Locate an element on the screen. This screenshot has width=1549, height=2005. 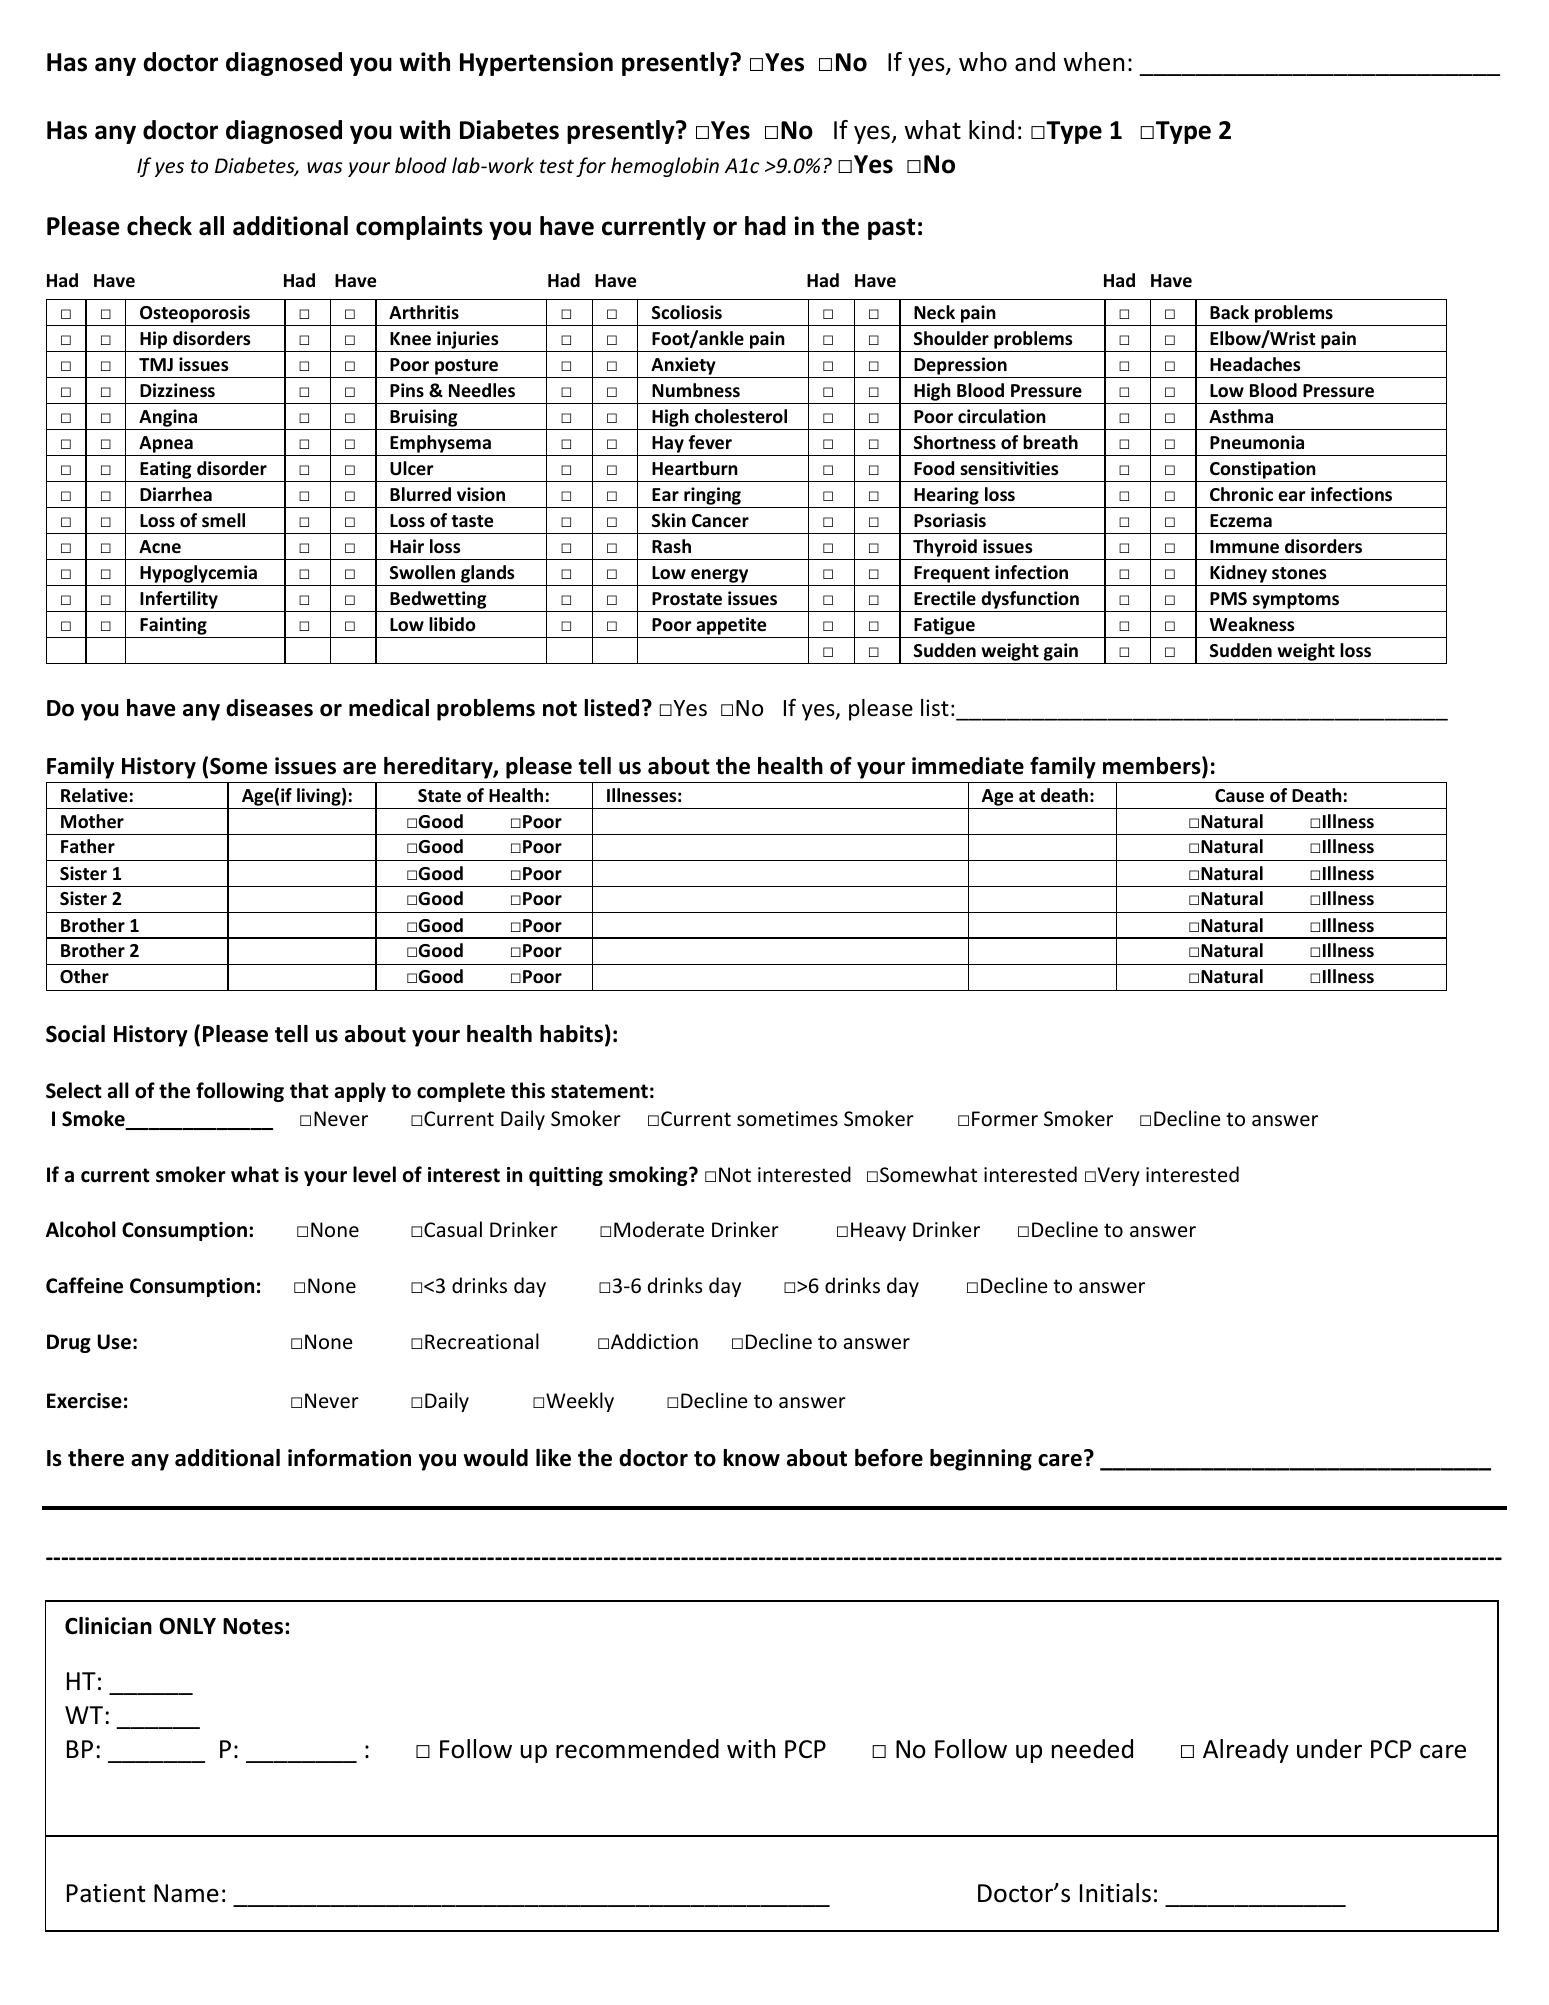
Former is located at coordinates (1005, 1119).
